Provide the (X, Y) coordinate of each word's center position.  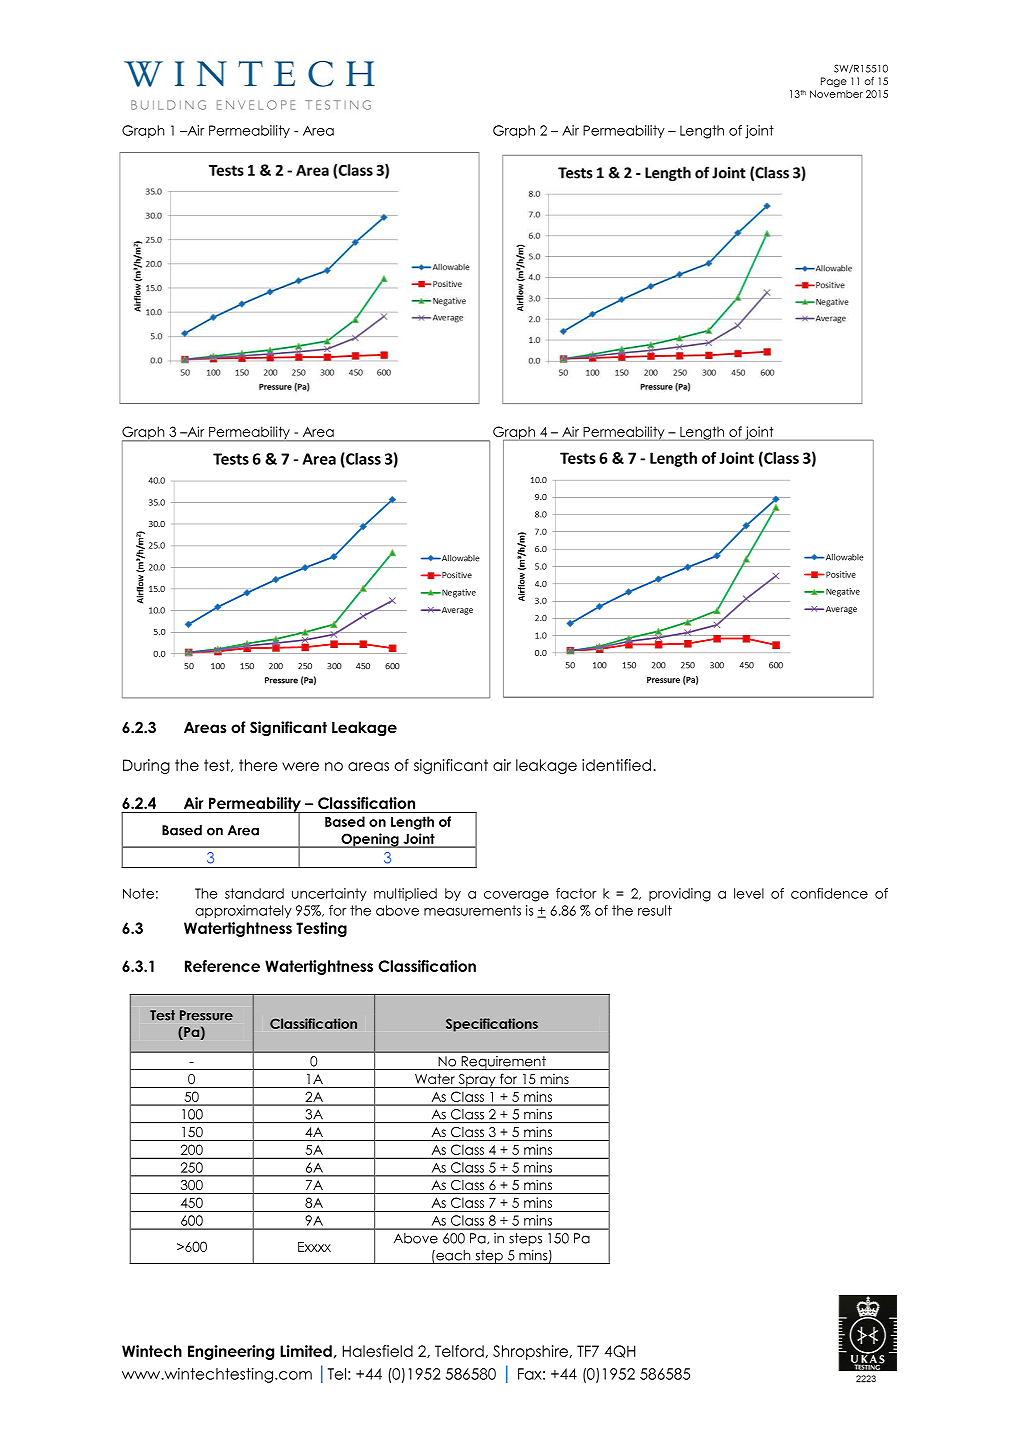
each (452, 1256)
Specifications (492, 1025)
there (258, 765)
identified (616, 765)
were (300, 766)
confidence (829, 893)
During (146, 766)
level (749, 893)
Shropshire (530, 1352)
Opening (370, 840)
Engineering (231, 1352)
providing (680, 895)
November (836, 94)
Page (834, 82)
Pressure (206, 1015)
